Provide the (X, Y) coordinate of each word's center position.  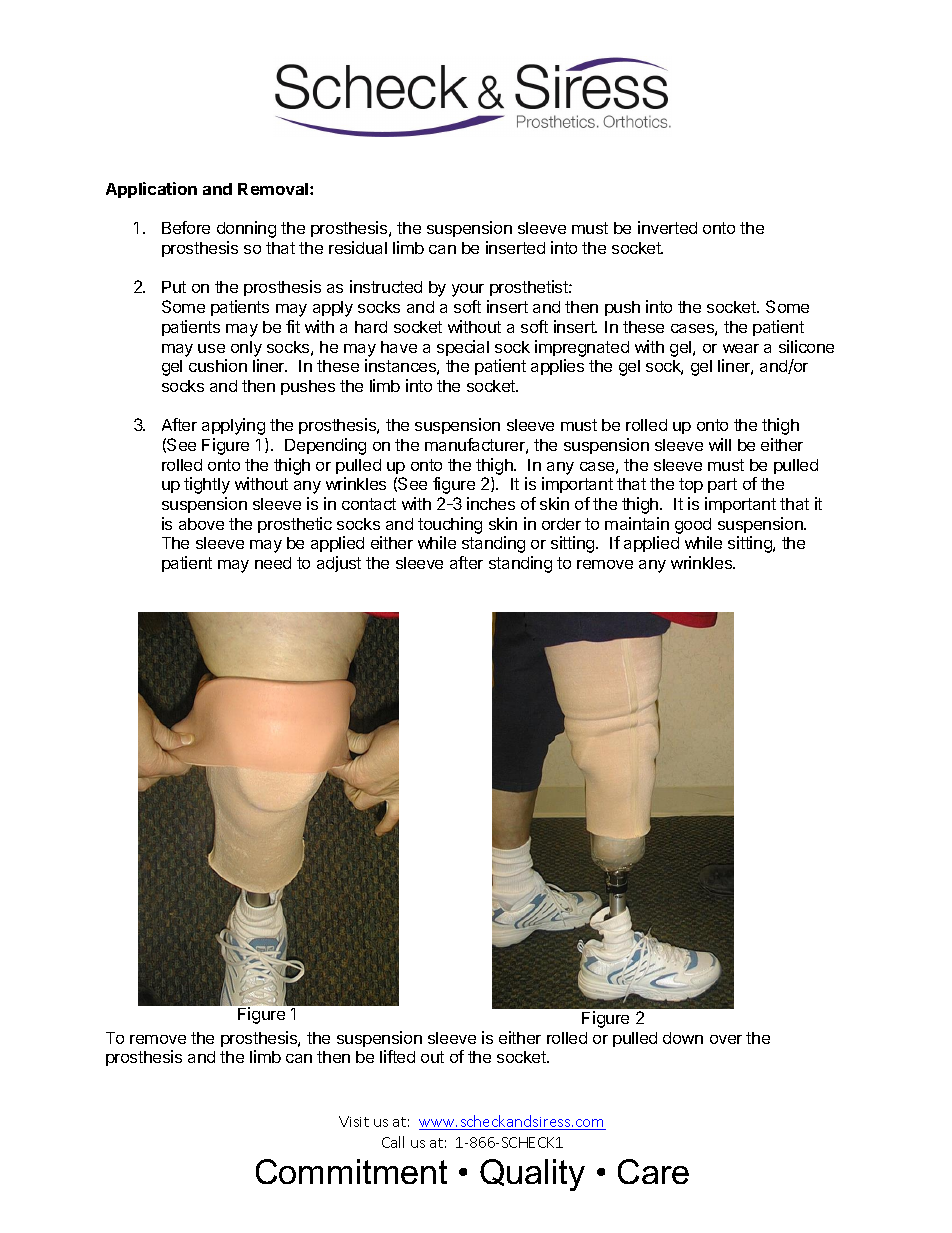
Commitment (351, 1171)
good (693, 526)
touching (450, 525)
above (201, 524)
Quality (532, 1175)
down (683, 1038)
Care (653, 1171)
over (726, 1039)
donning (246, 229)
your (468, 290)
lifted (397, 1056)
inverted (667, 227)
